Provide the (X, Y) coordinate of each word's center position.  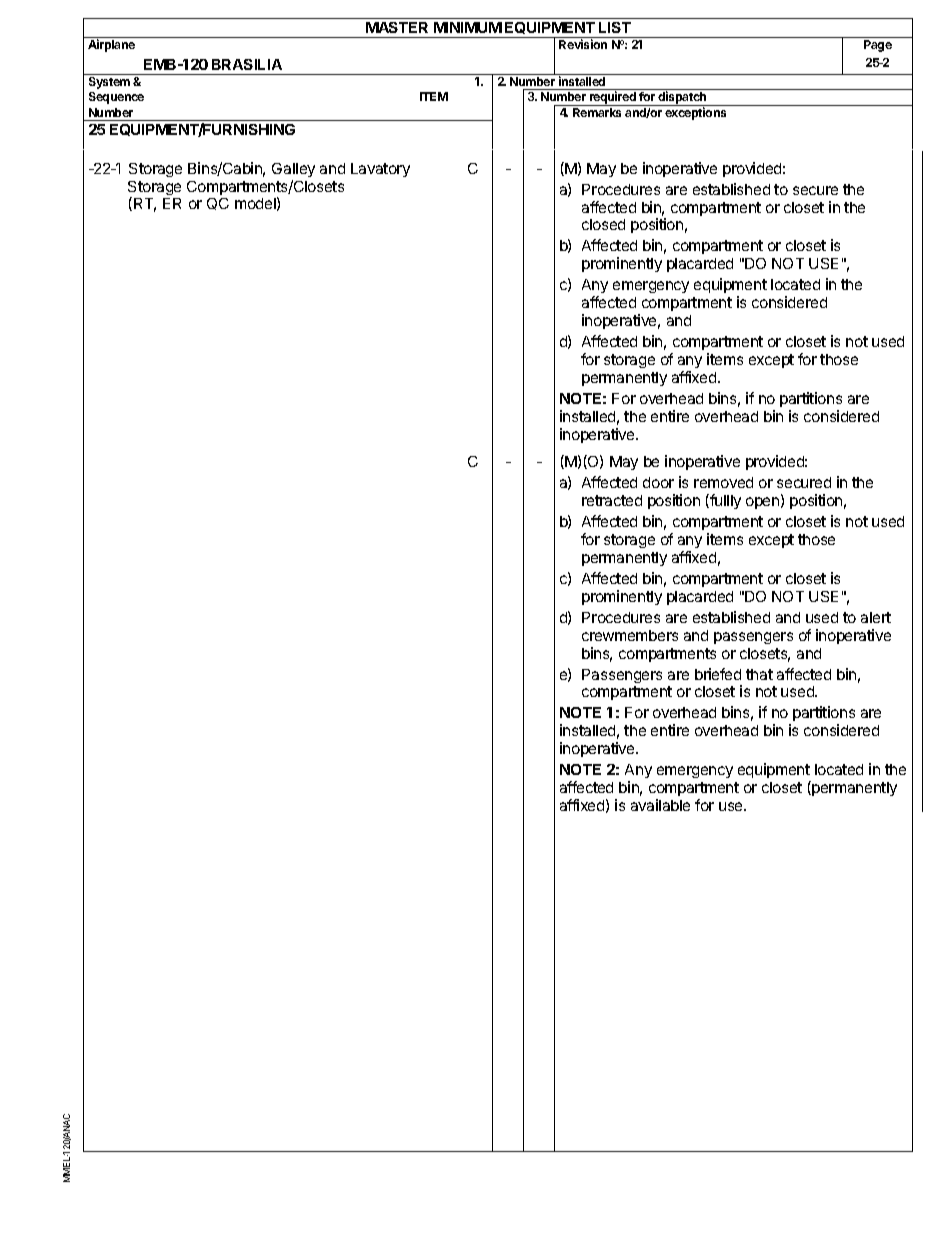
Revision (583, 44)
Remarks (597, 112)
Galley (293, 170)
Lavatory (380, 170)
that (759, 674)
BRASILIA (247, 64)
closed (603, 224)
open (764, 503)
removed (723, 482)
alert (876, 617)
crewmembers (630, 635)
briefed (718, 674)
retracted (612, 500)
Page (878, 46)
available (660, 805)
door (658, 482)
